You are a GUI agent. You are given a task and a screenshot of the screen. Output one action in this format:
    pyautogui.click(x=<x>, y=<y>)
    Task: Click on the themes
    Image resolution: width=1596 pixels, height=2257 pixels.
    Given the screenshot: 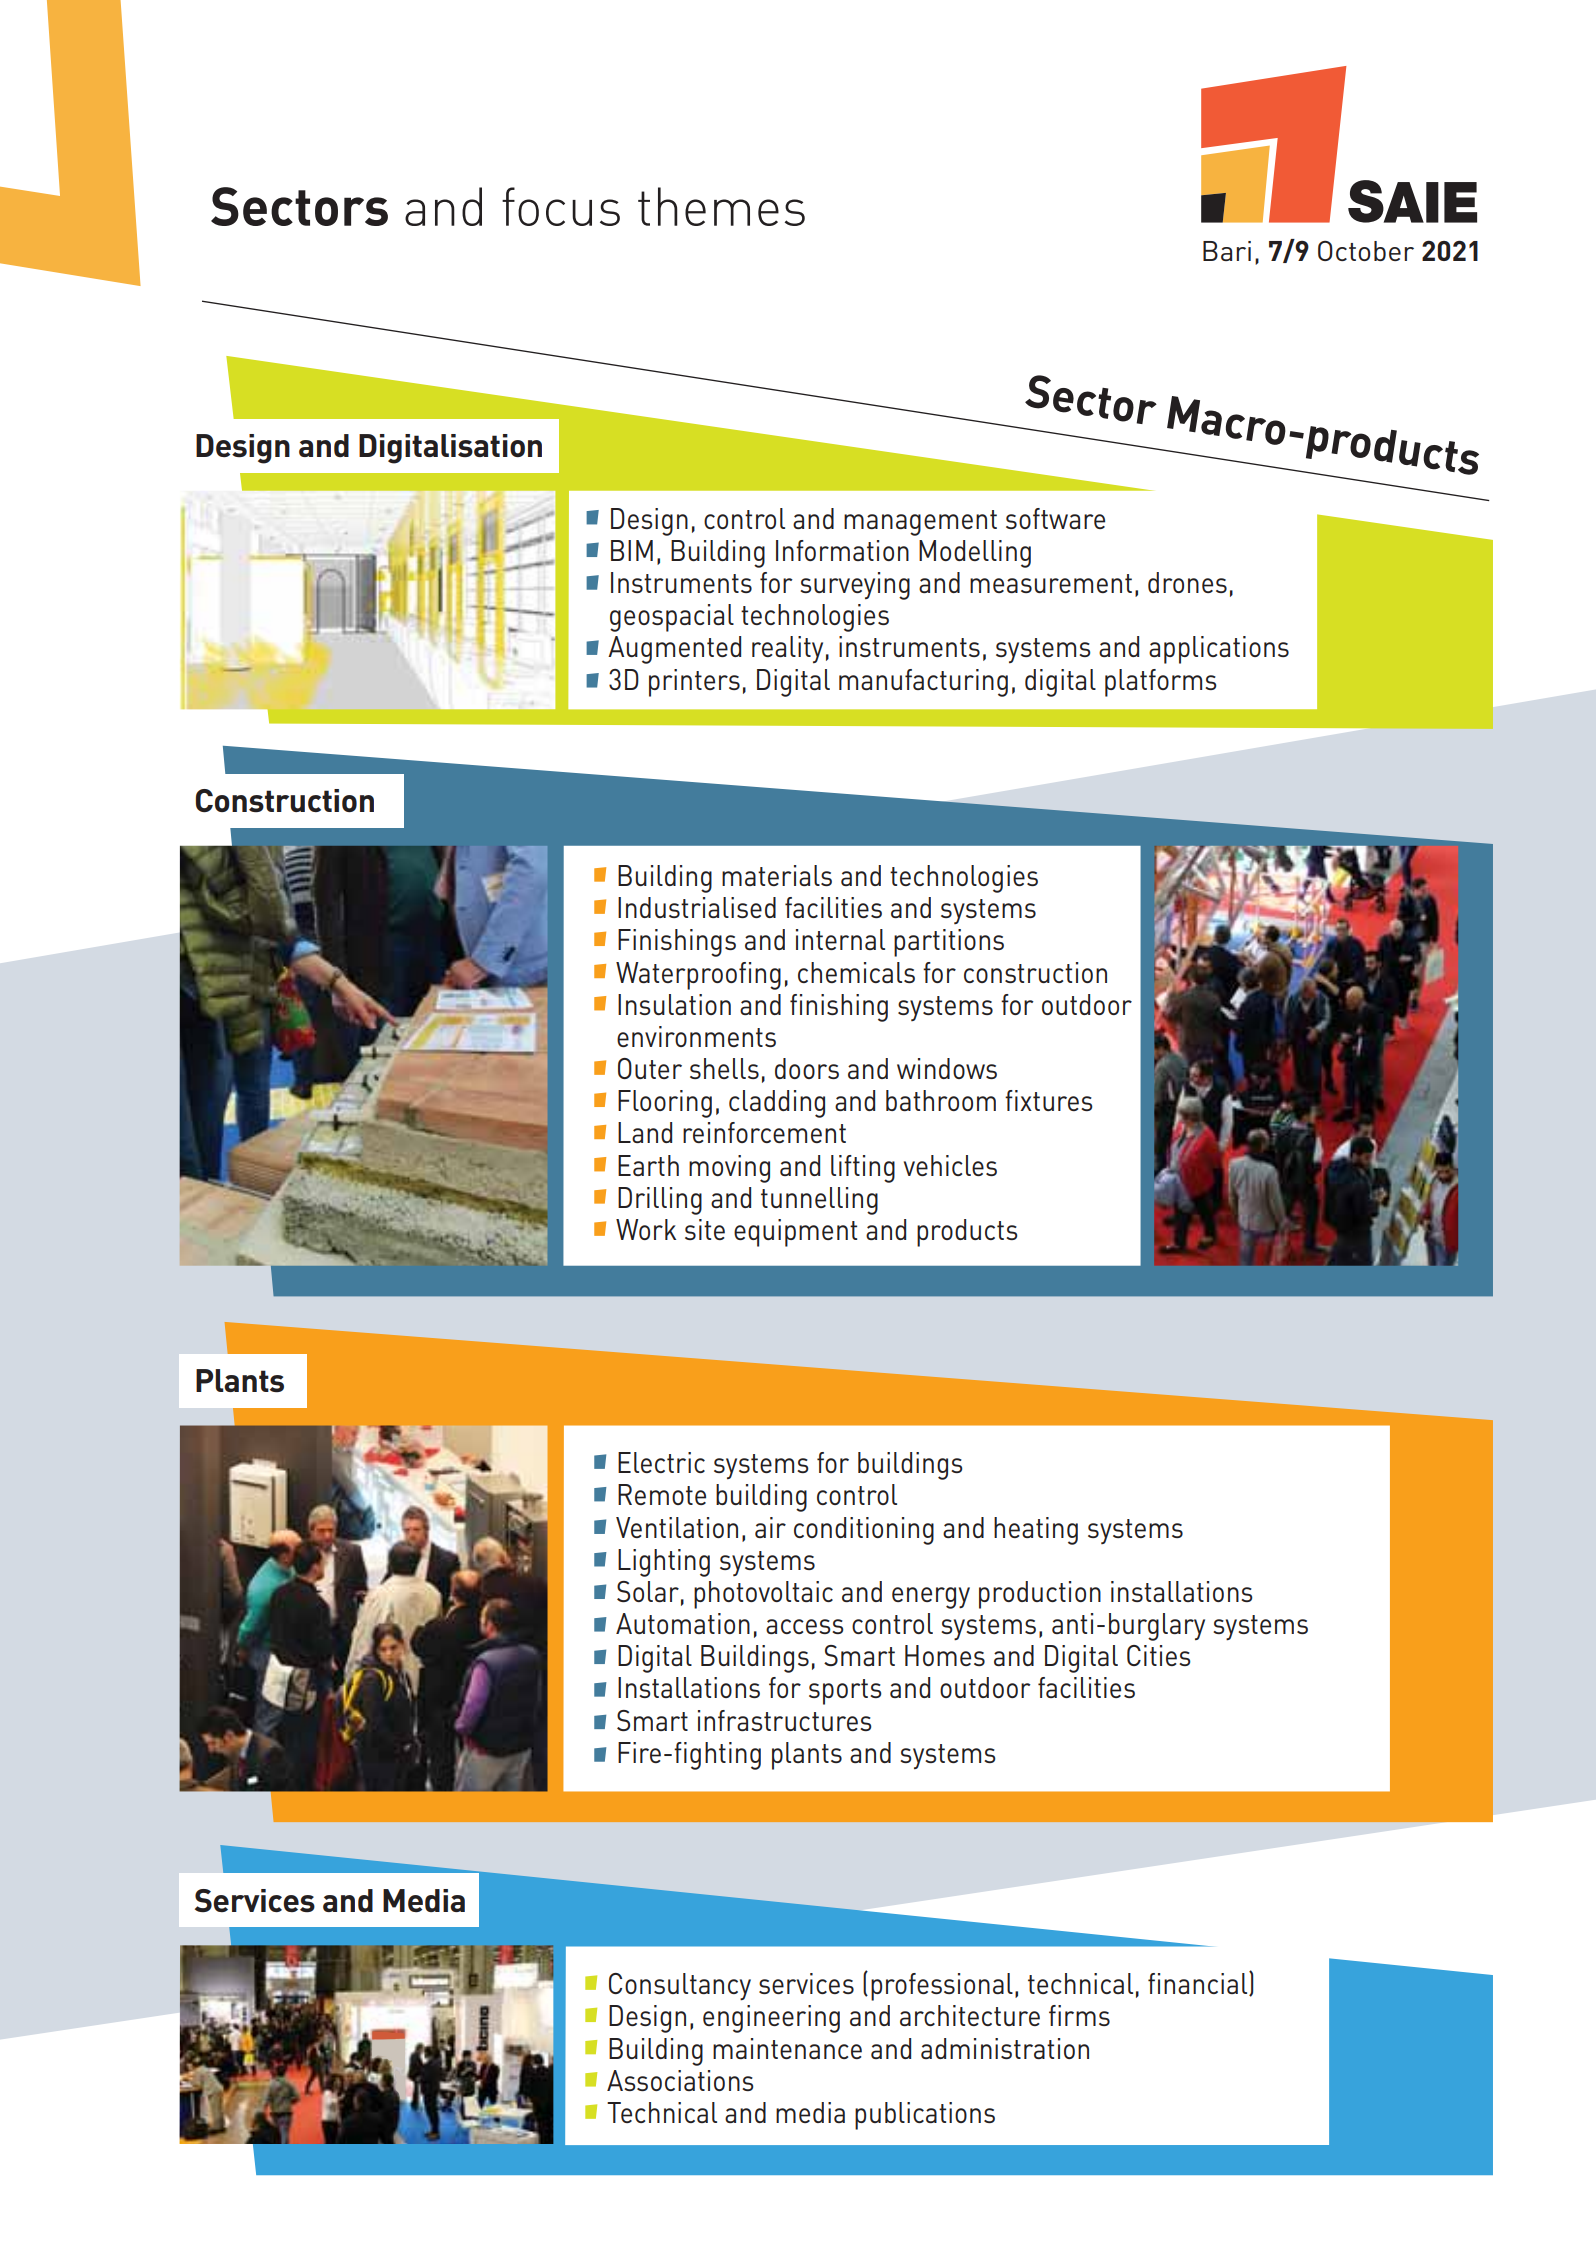 What is the action you would take?
    pyautogui.click(x=721, y=206)
